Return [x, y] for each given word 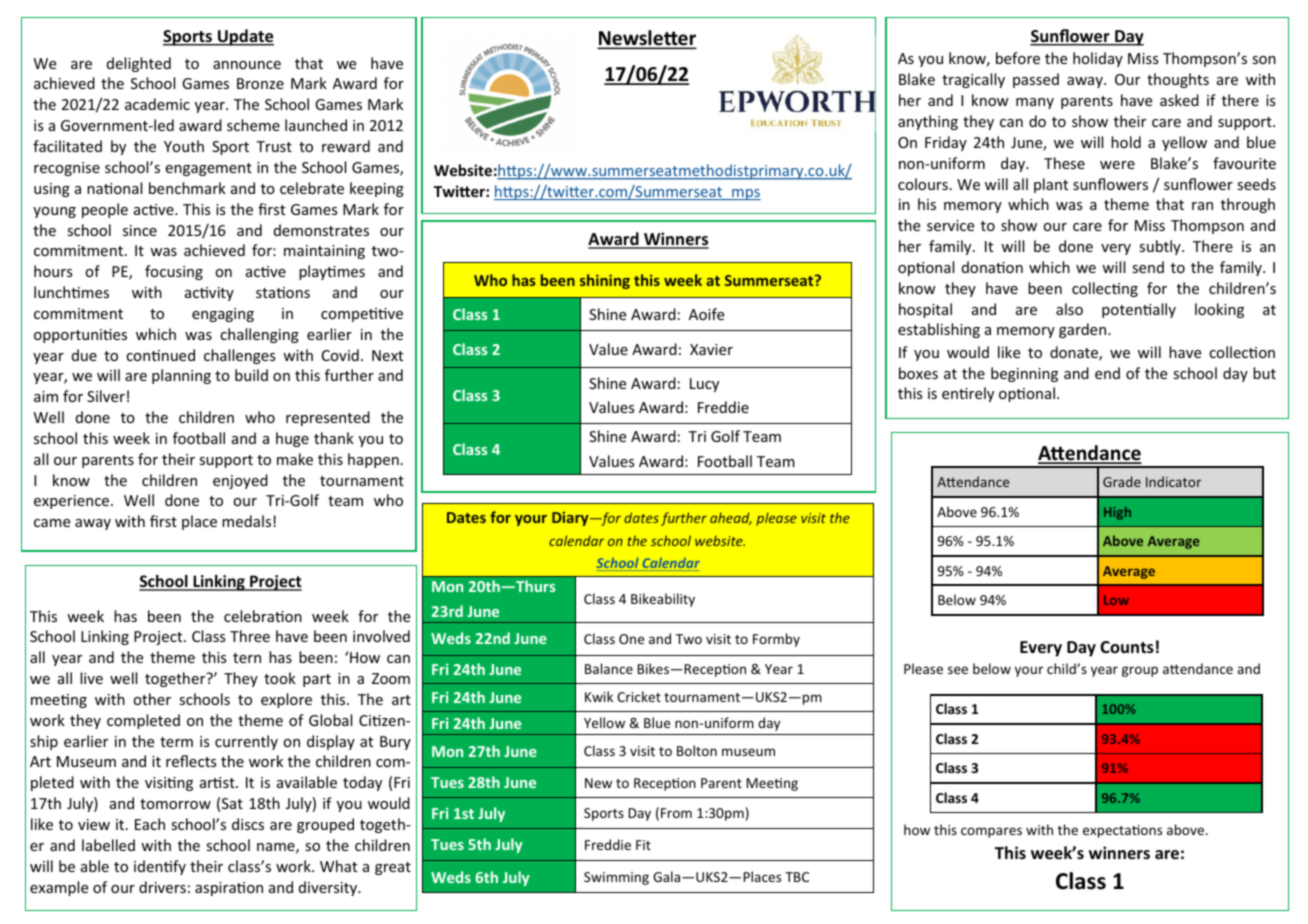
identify [160, 867]
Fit [643, 845]
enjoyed [240, 481]
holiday [1098, 59]
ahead [731, 518]
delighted [139, 64]
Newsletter [647, 39]
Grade [1122, 481]
